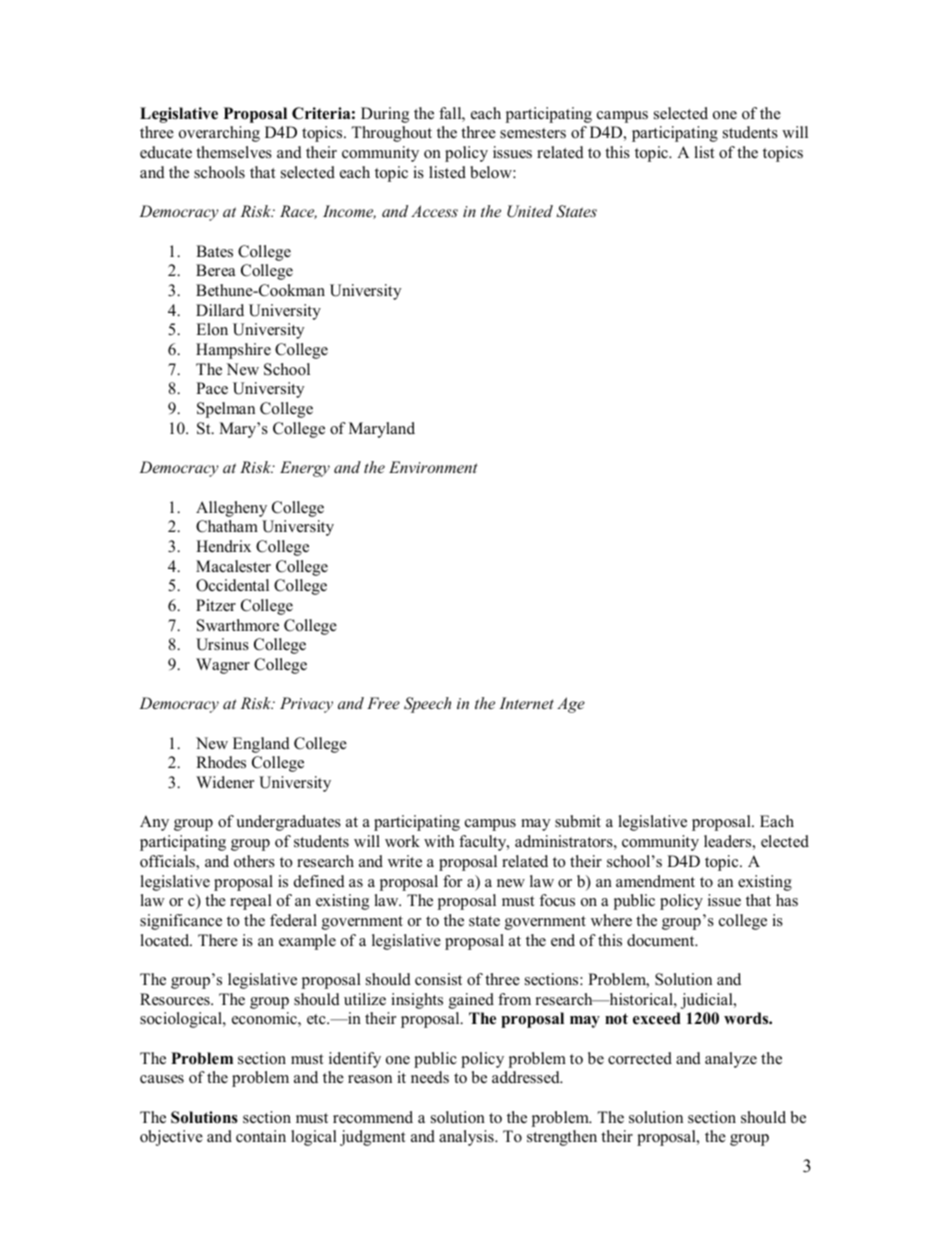 The height and width of the screenshot is (1233, 952). What do you see at coordinates (261, 1136) in the screenshot?
I see `contain` at bounding box center [261, 1136].
